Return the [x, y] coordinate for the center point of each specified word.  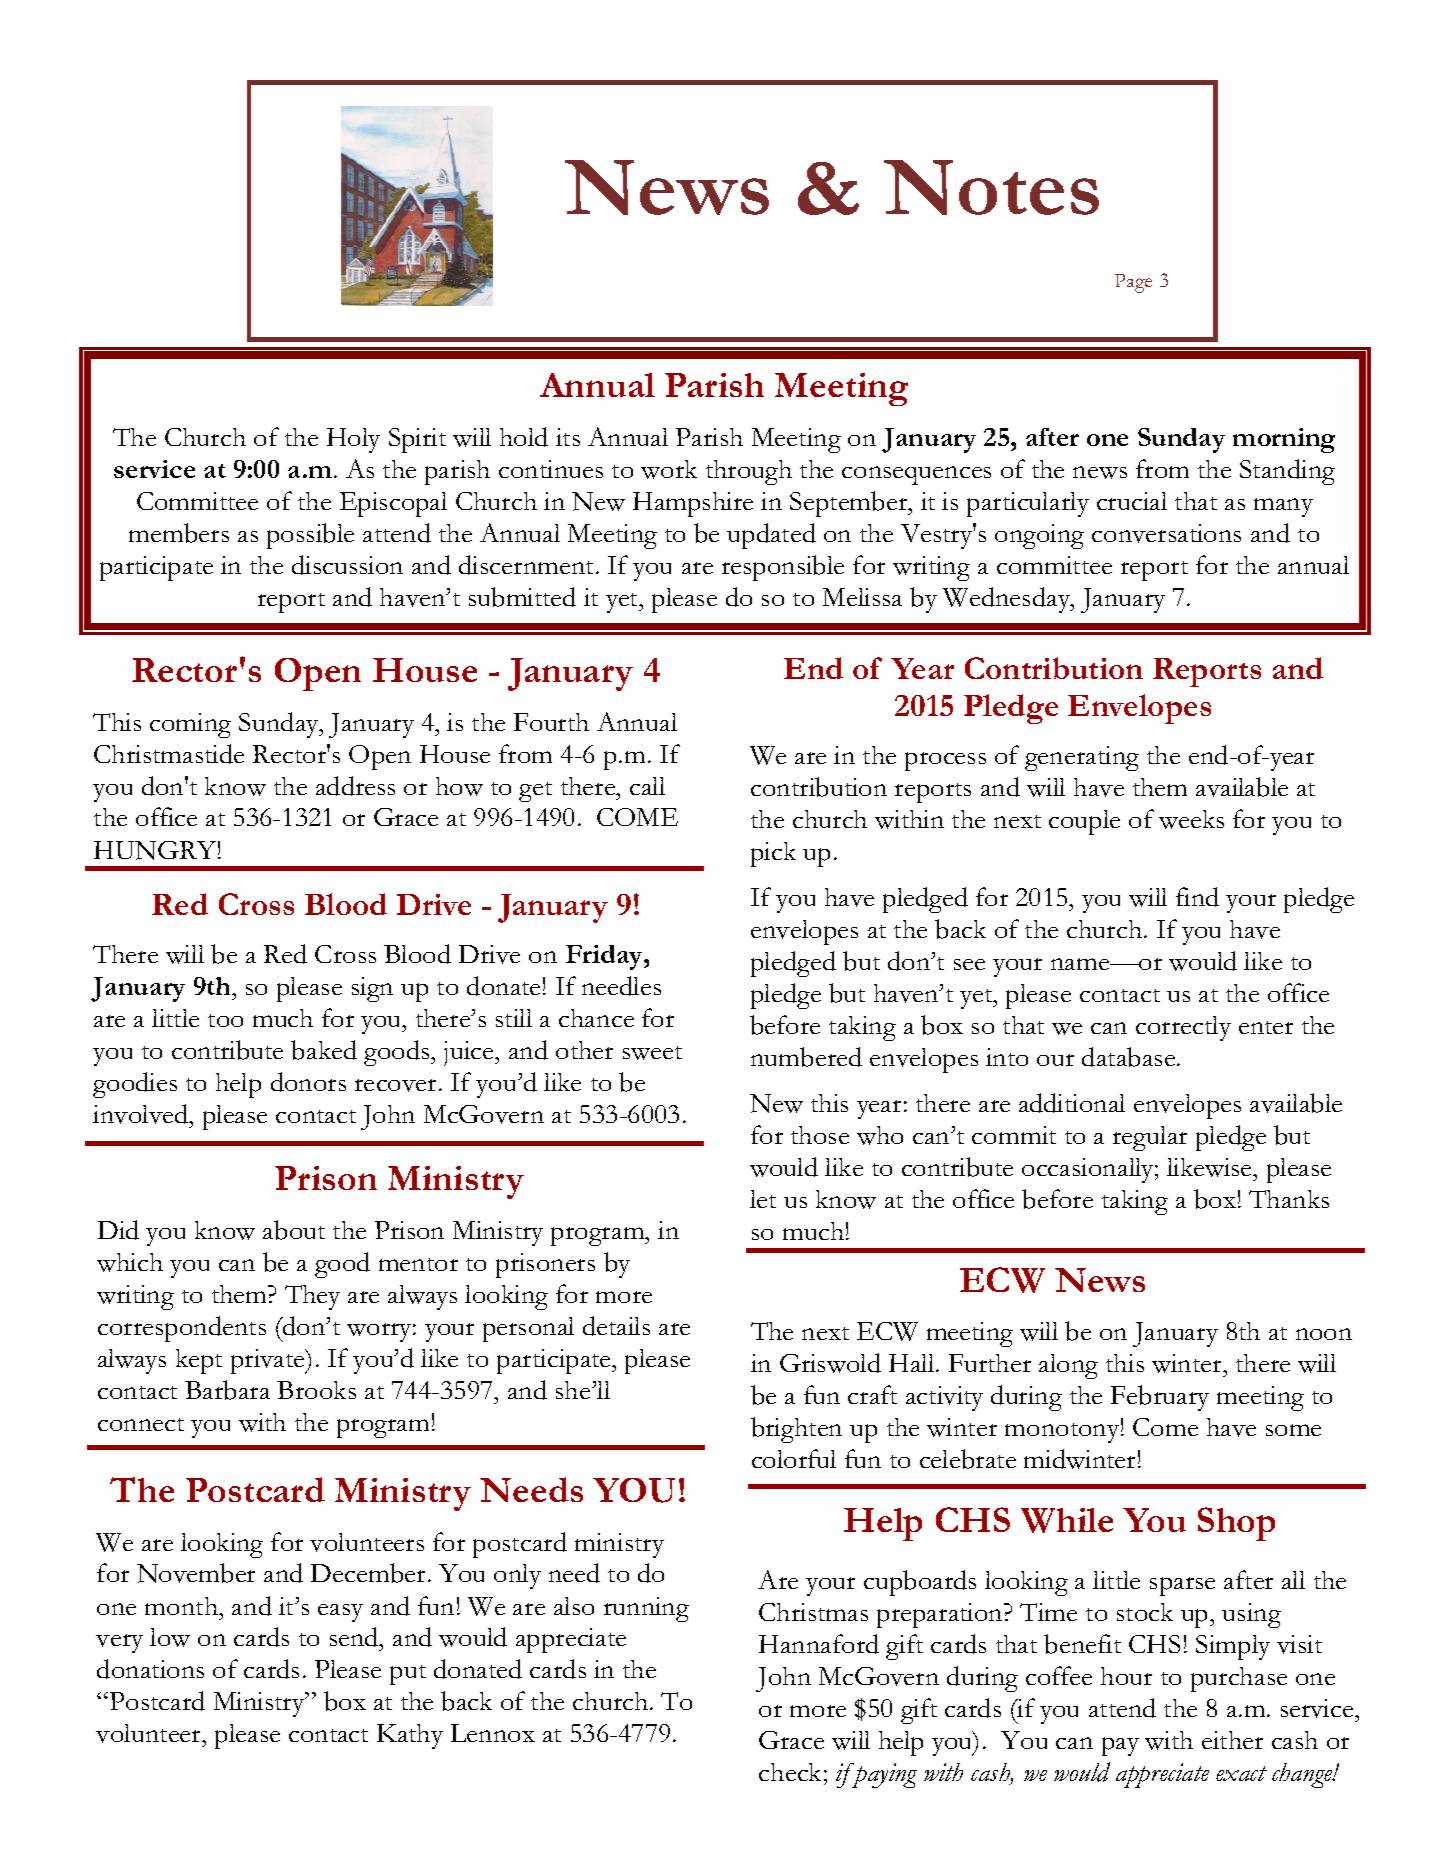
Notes [991, 187]
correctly [1183, 1028]
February [1160, 1398]
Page [1133, 283]
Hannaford [819, 1644]
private [269, 1361]
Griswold [830, 1363]
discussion [347, 565]
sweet [652, 1053]
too [225, 1020]
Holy [353, 440]
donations [150, 1669]
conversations [1166, 533]
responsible [783, 568]
